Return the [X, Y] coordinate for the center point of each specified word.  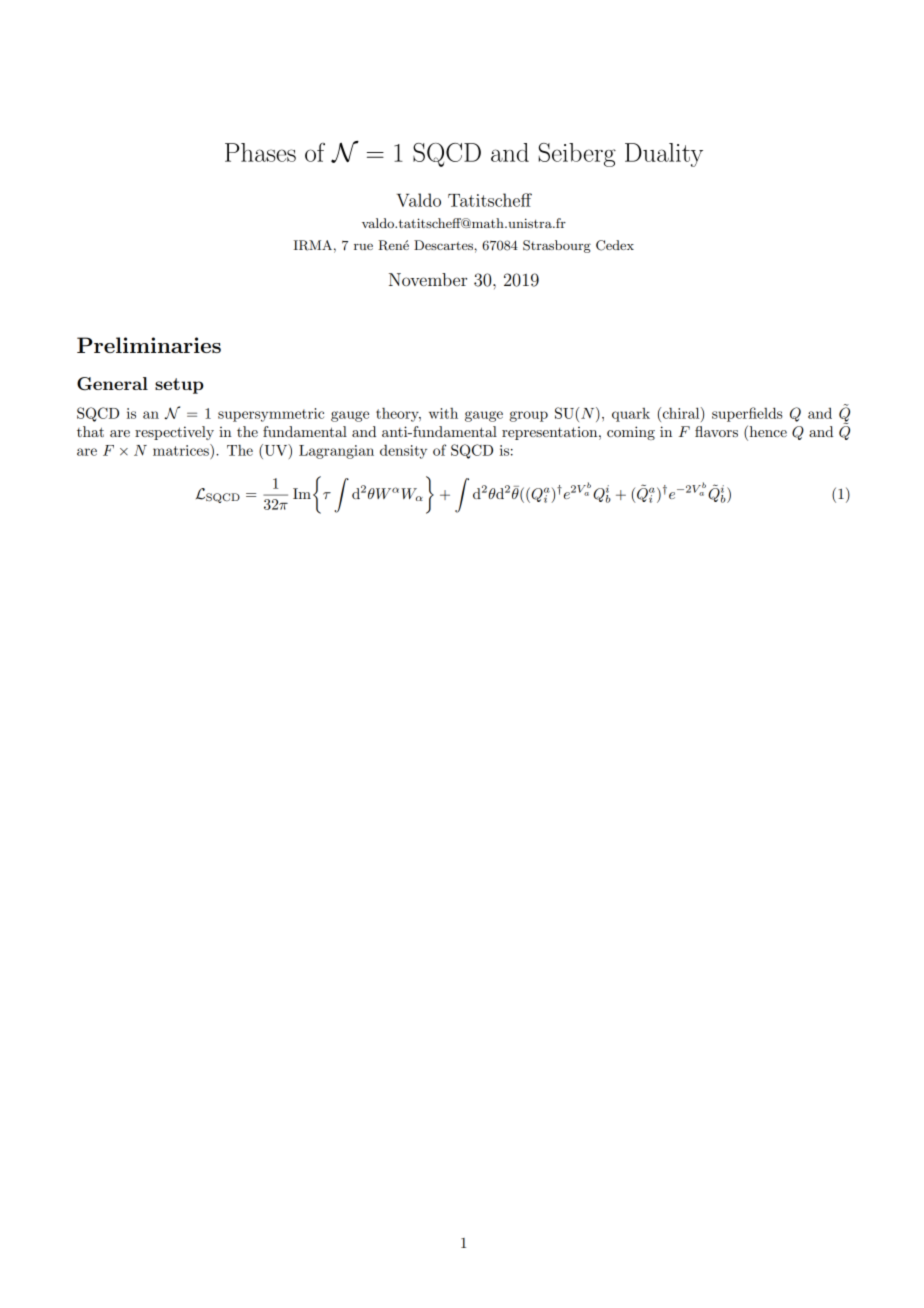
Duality [664, 155]
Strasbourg [557, 246]
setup [179, 386]
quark [631, 415]
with [443, 413]
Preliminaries [149, 345]
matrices [182, 450]
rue [363, 246]
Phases [260, 152]
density [403, 452]
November [428, 279]
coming [631, 433]
